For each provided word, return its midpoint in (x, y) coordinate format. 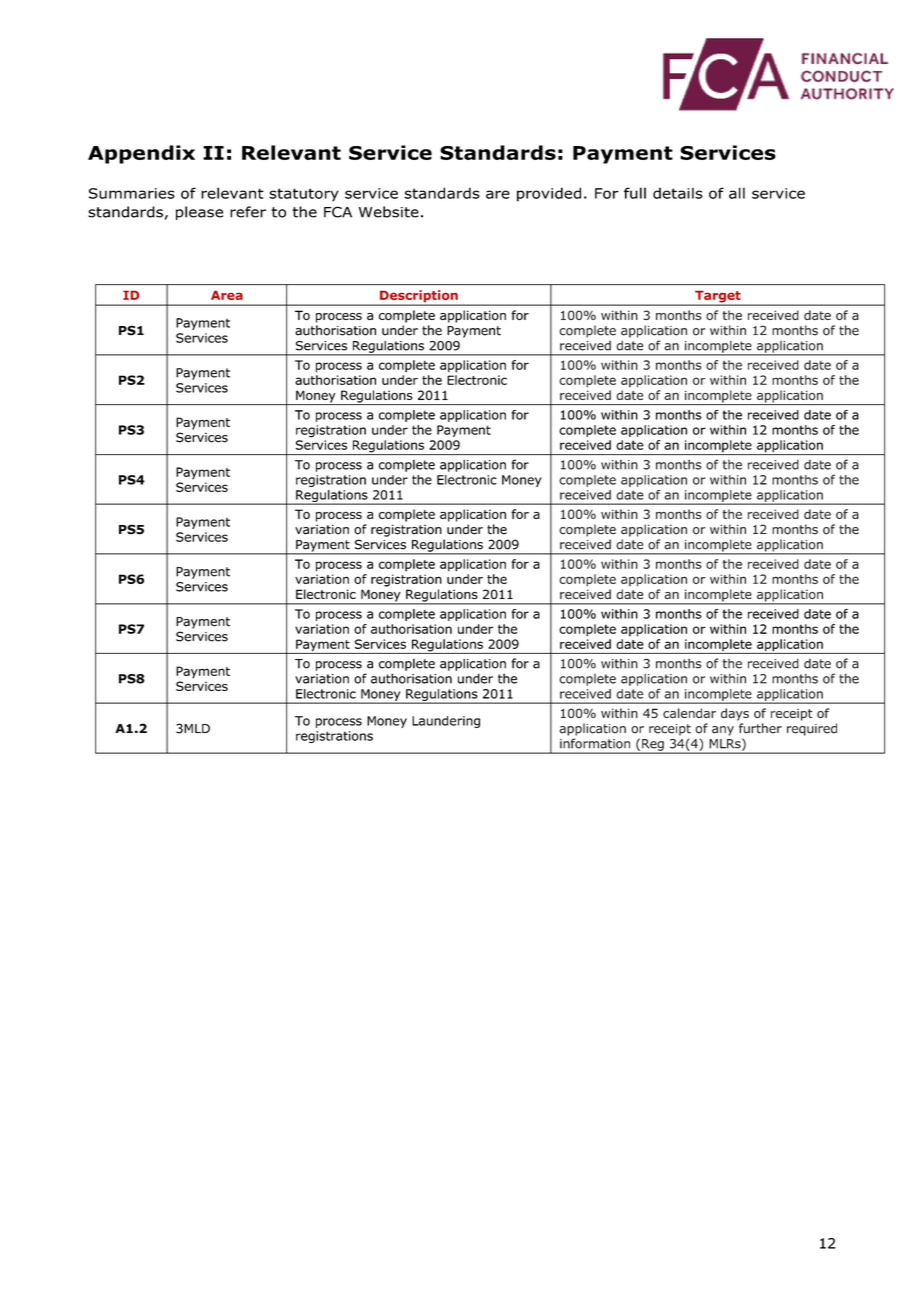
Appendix (141, 154)
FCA (338, 212)
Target (718, 298)
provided (549, 194)
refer (248, 212)
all (737, 193)
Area (227, 295)
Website (389, 212)
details (678, 193)
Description (419, 297)
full (635, 193)
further (760, 728)
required (812, 729)
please (199, 213)
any (723, 731)
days (735, 714)
